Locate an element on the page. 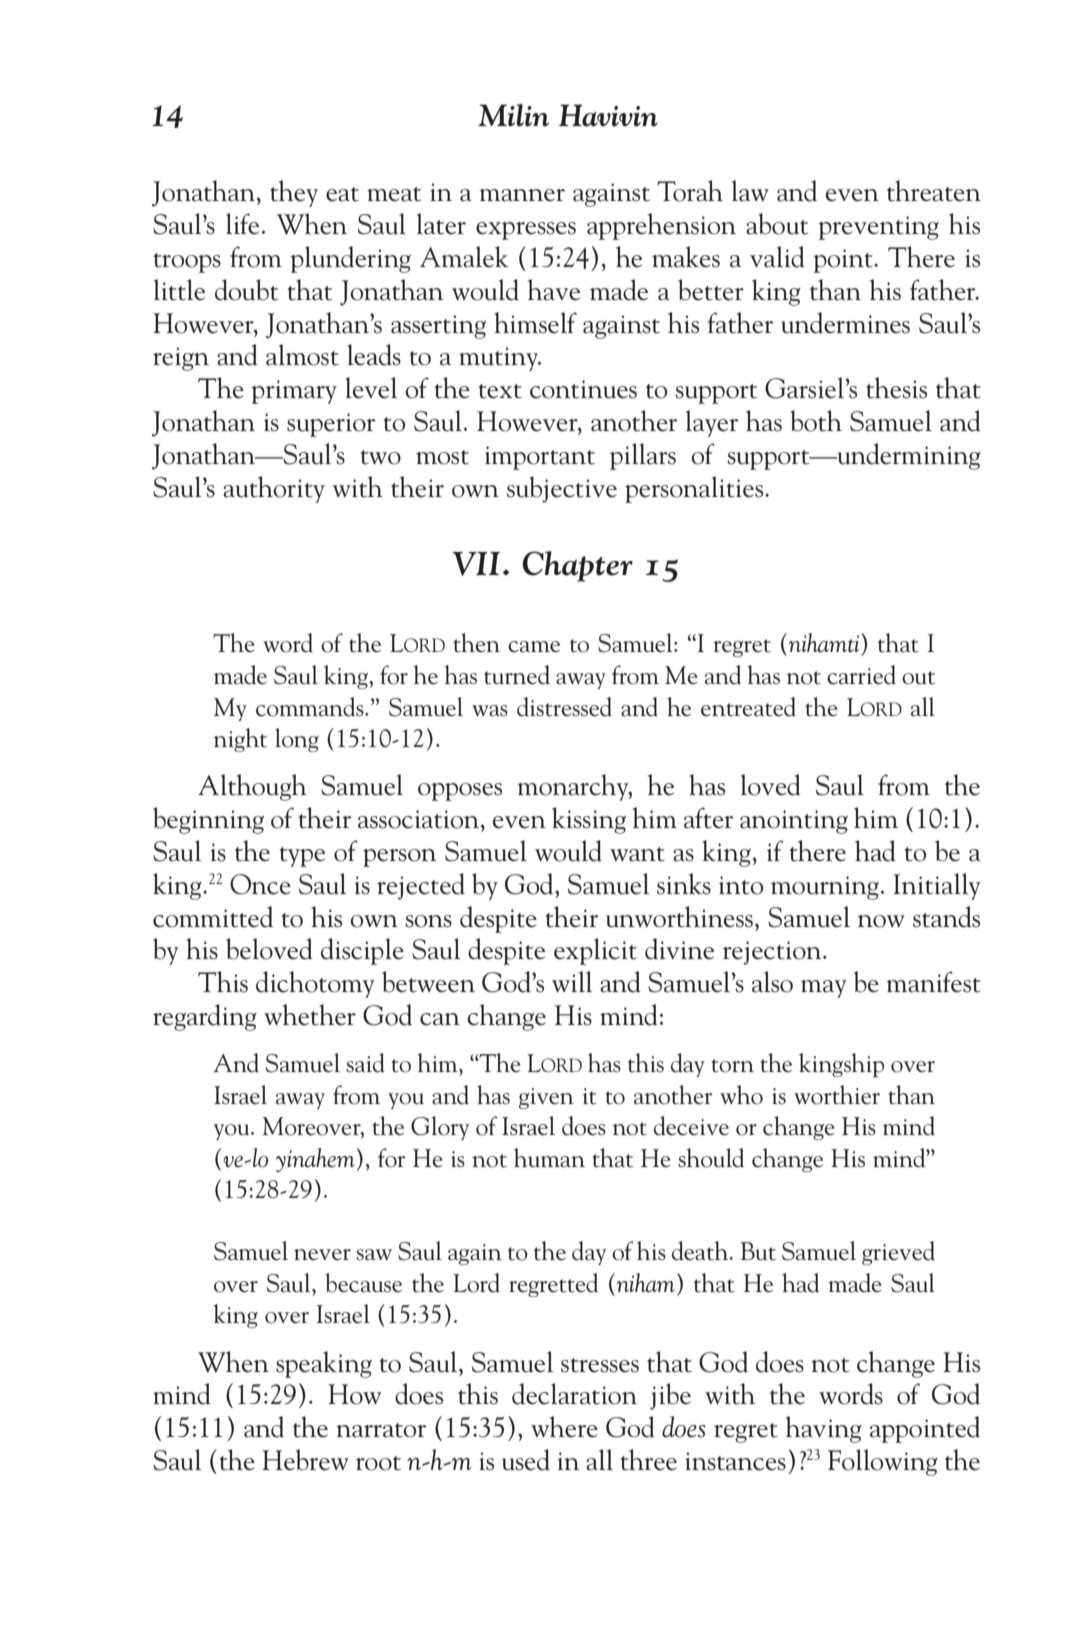 This image has height=1638, width=1092. having is located at coordinates (824, 1429).
